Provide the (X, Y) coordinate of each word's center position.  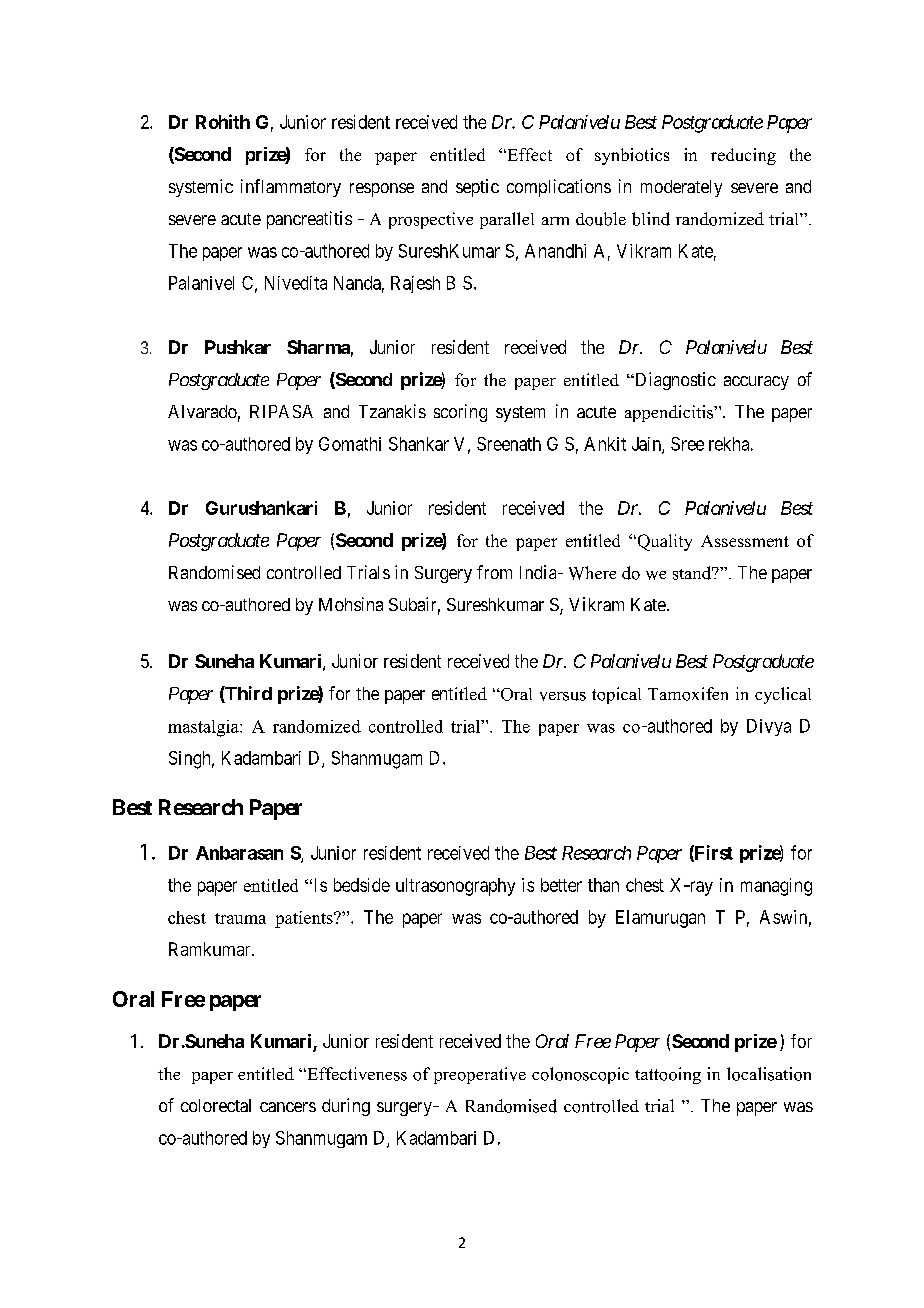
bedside (362, 885)
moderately (681, 188)
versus (563, 696)
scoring (460, 413)
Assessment (745, 541)
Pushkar (238, 347)
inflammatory (291, 188)
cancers (288, 1107)
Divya (769, 727)
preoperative (480, 1075)
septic (477, 188)
